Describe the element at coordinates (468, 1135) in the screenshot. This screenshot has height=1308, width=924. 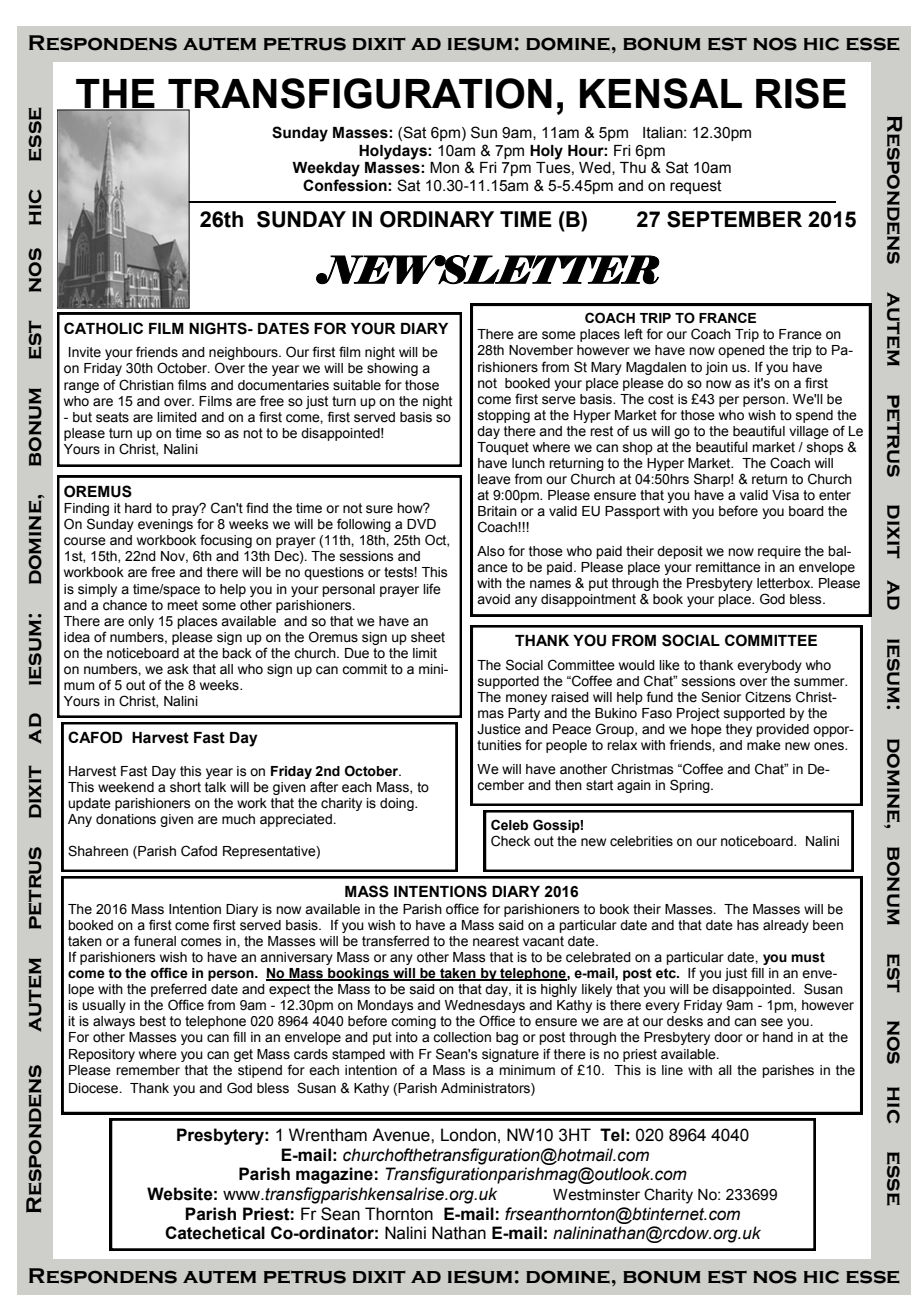
I see `London` at that location.
